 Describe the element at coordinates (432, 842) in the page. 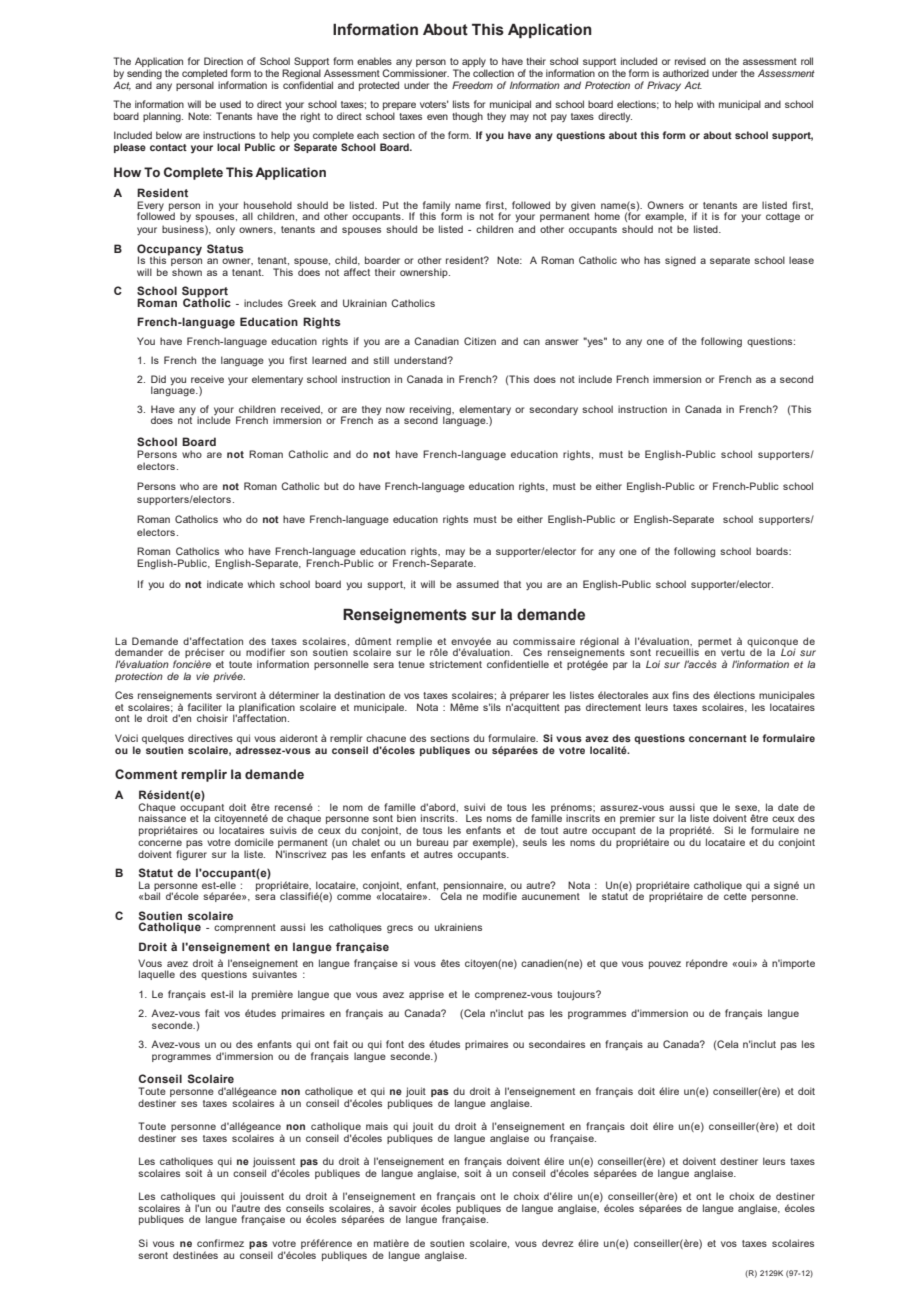

I see `bureau` at that location.
